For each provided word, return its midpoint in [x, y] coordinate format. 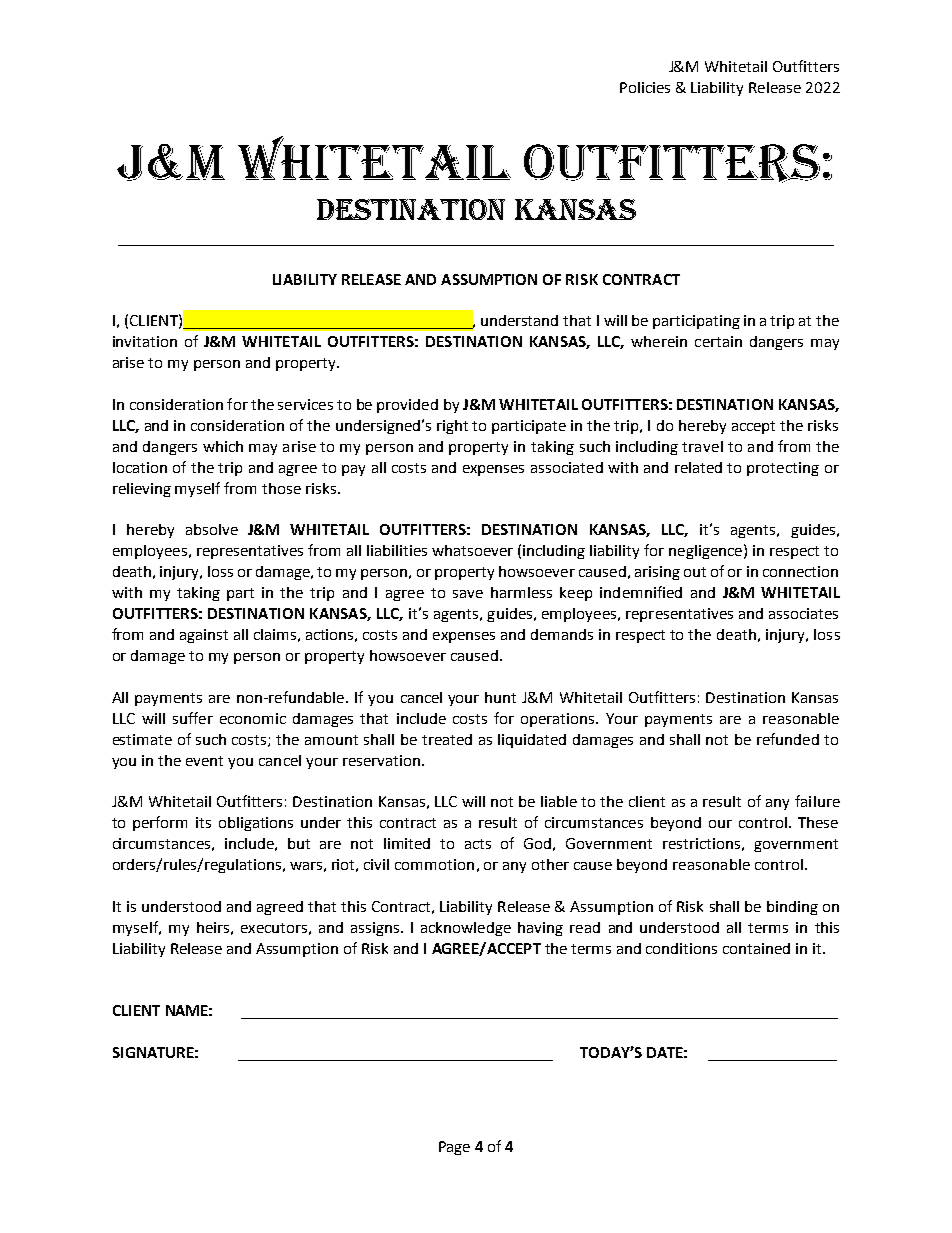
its [203, 822]
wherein [659, 341]
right [452, 427]
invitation [145, 341]
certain [718, 341]
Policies [645, 87]
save [468, 594]
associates [803, 613]
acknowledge [466, 929]
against [204, 636]
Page [454, 1148]
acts [478, 844]
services [305, 404]
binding [792, 908]
